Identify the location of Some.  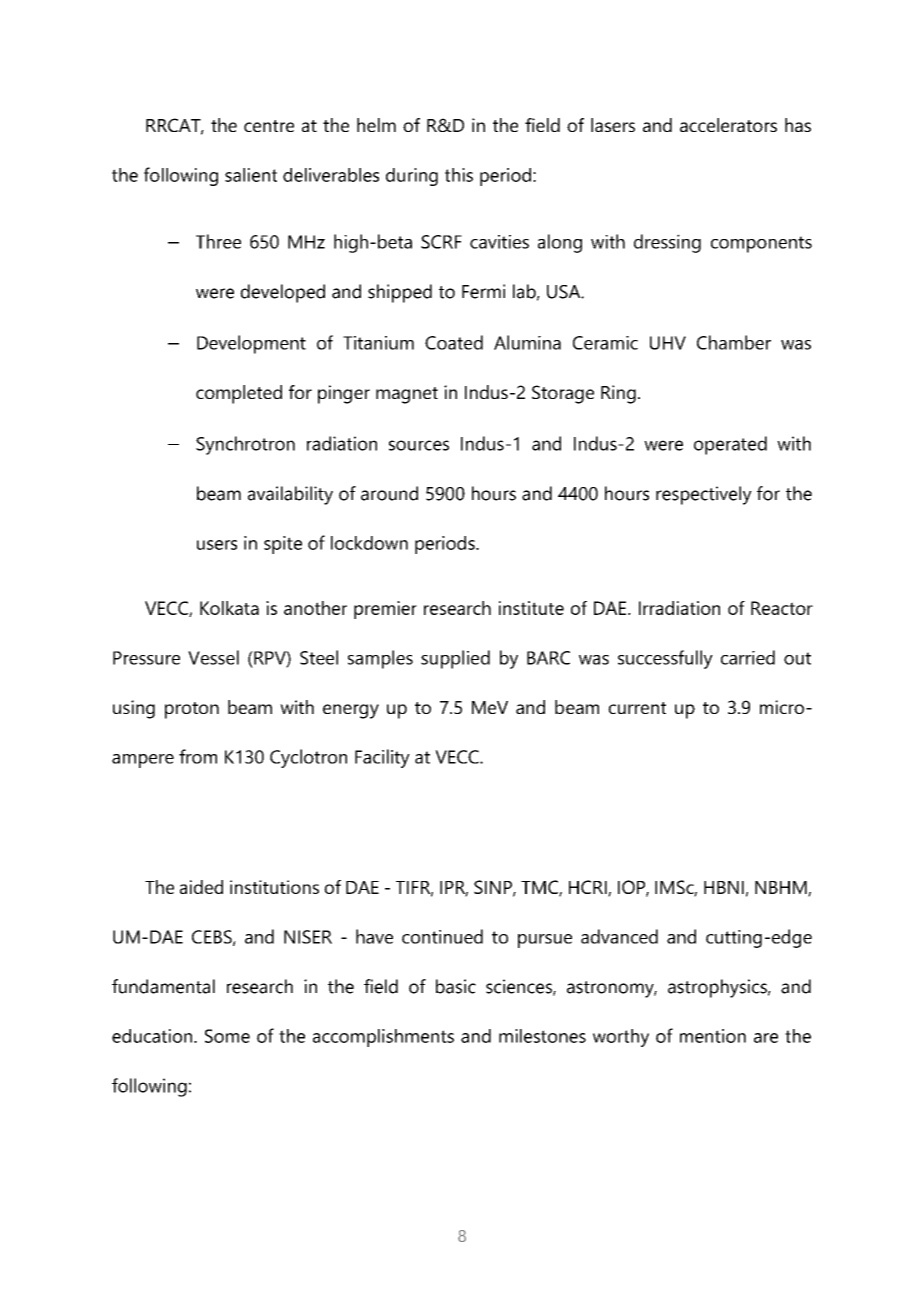
(227, 1036).
